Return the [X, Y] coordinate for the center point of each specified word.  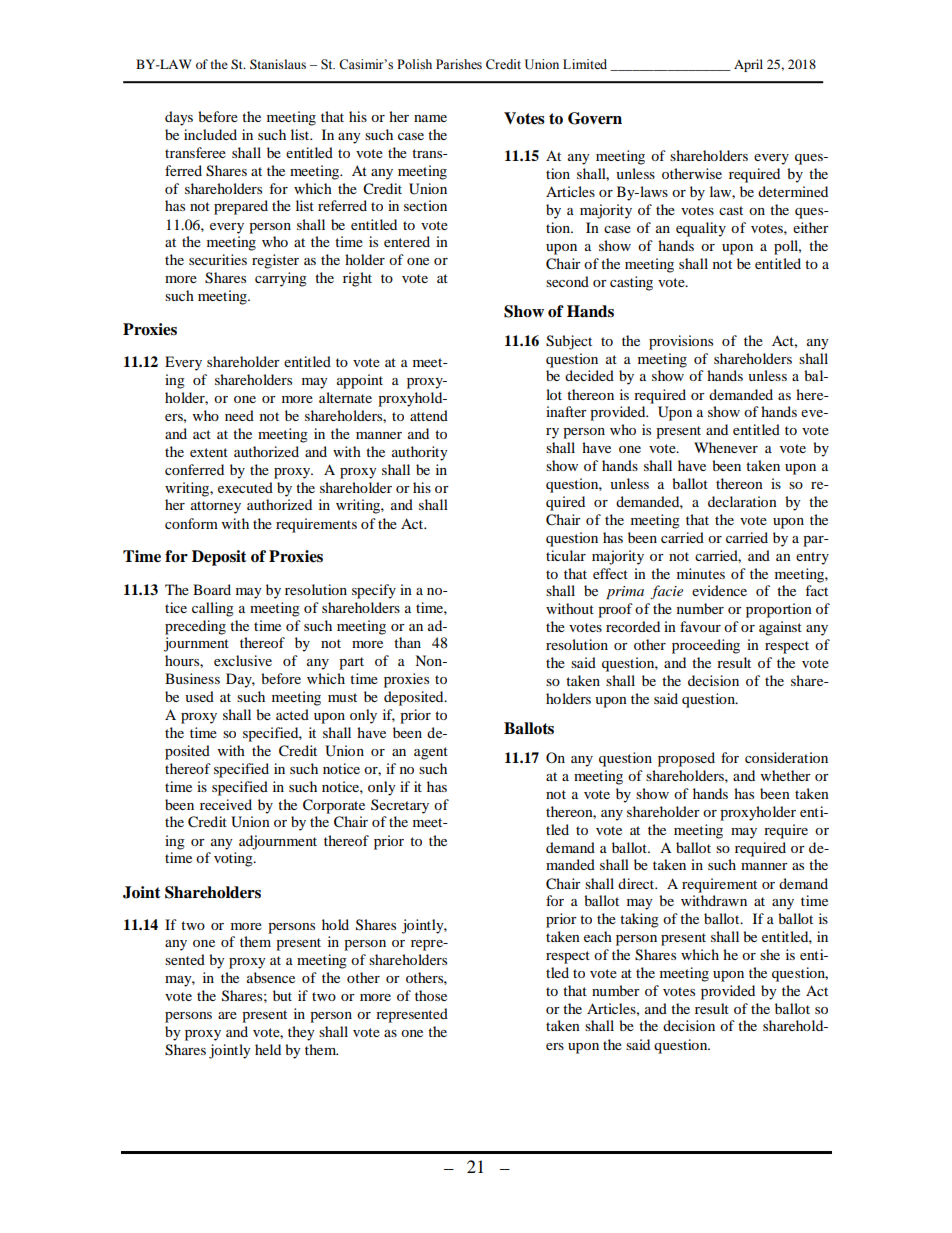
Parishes [459, 64]
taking [639, 920]
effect [610, 573]
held [268, 1049]
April [748, 65]
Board [212, 589]
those [431, 995]
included [210, 134]
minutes [701, 573]
